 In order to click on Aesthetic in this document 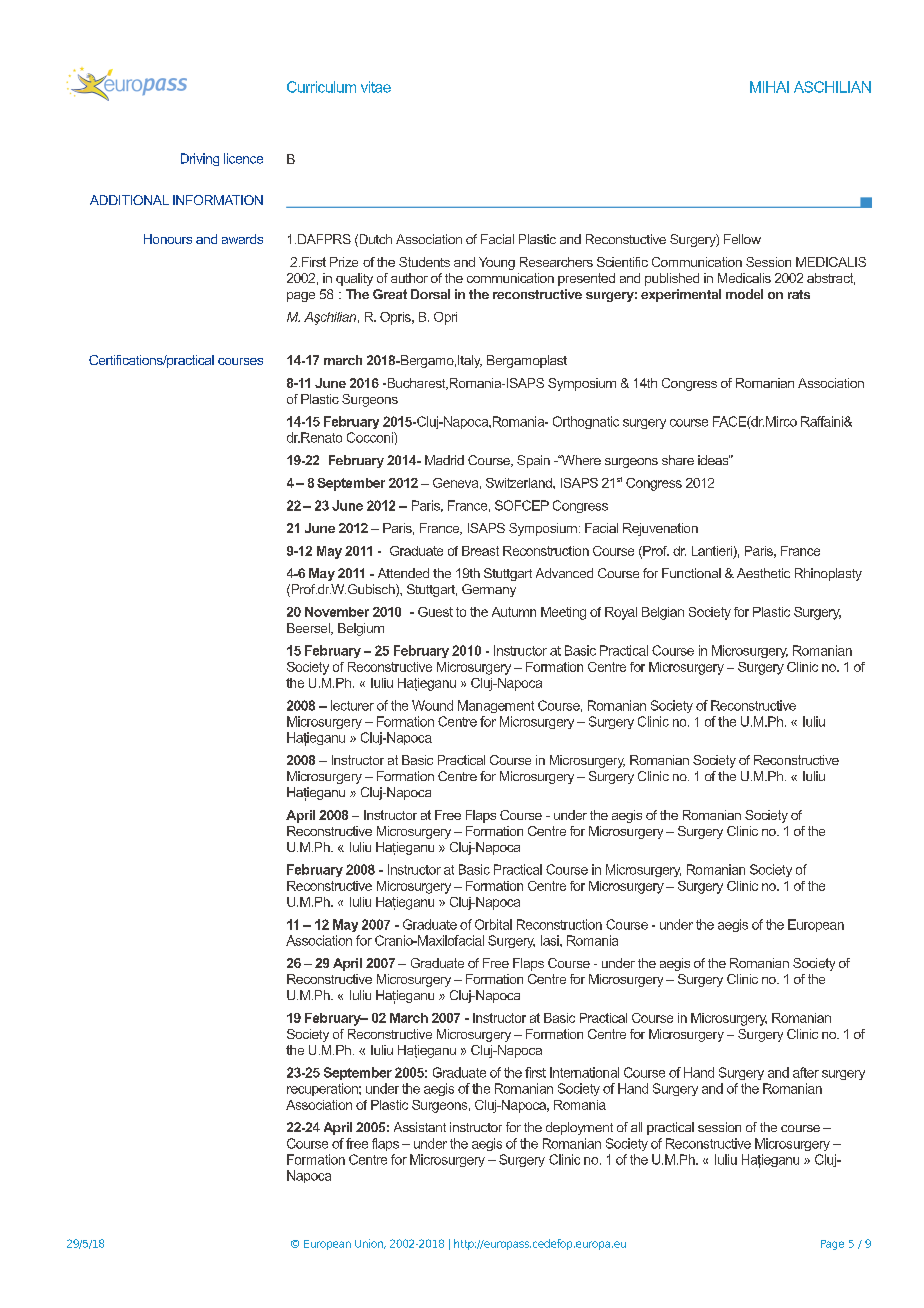, I will do `click(763, 573)`.
